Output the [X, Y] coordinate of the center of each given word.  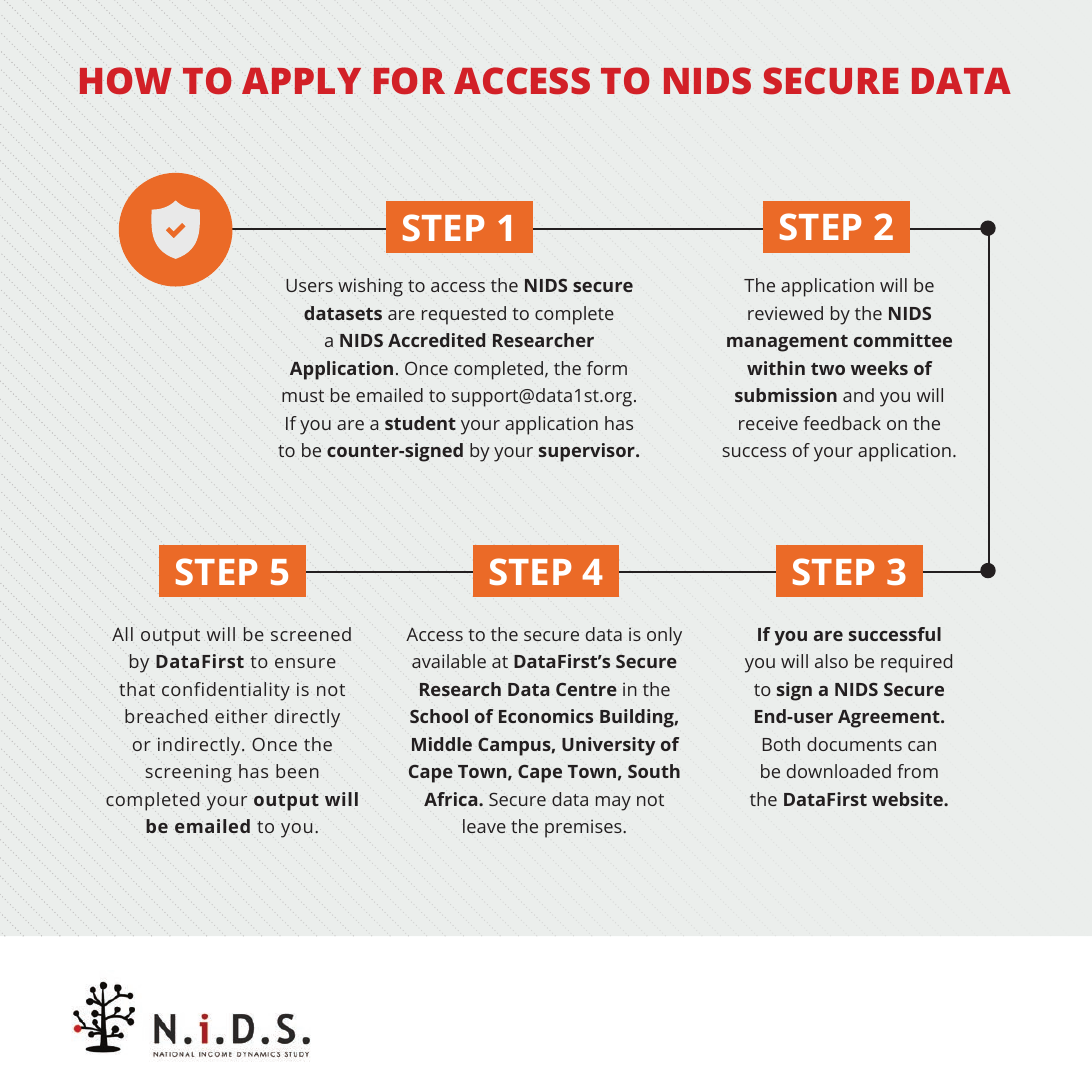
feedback [842, 423]
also [831, 661]
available [449, 661]
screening [188, 773]
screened [311, 634]
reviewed [785, 313]
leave [484, 826]
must [303, 396]
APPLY [301, 80]
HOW [125, 81]
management [787, 343]
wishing [370, 287]
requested [464, 315]
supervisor [588, 452]
